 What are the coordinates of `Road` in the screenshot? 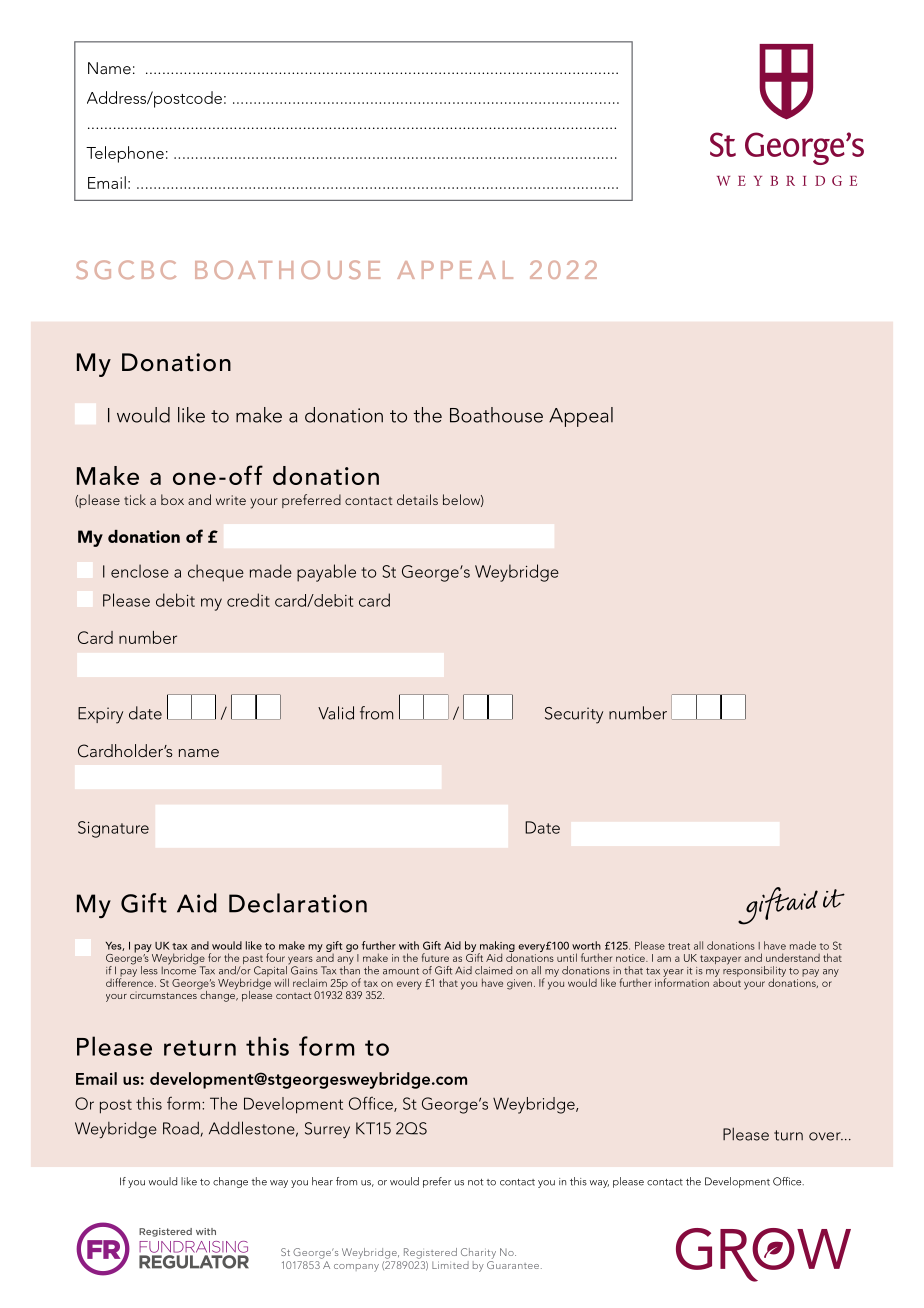 It's located at (181, 1128).
